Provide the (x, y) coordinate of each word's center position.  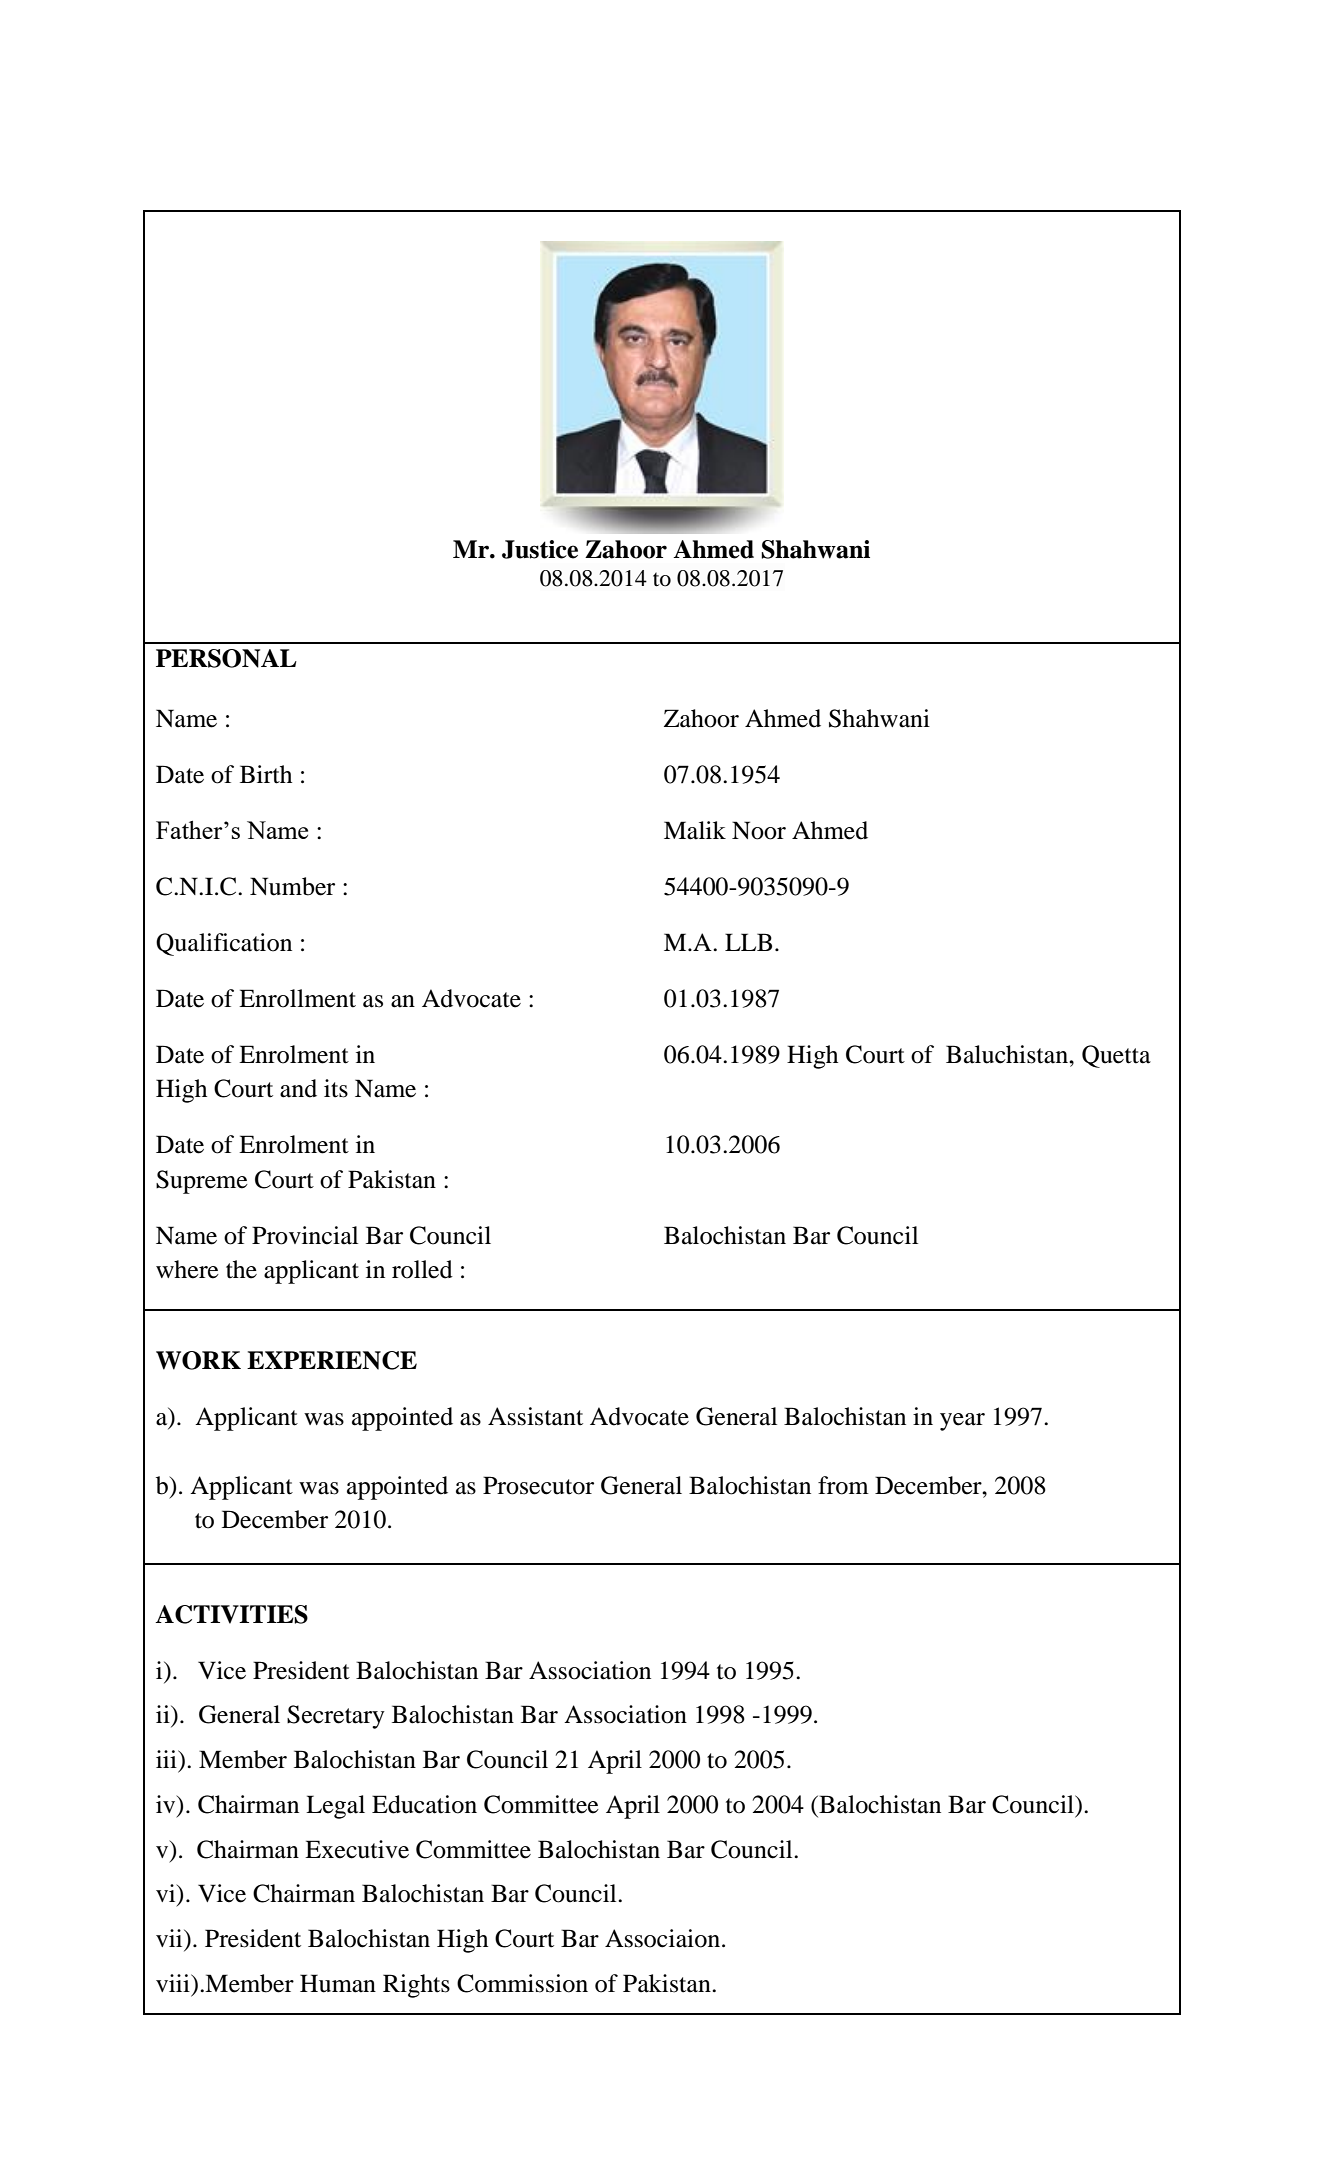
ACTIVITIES (231, 1614)
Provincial (305, 1235)
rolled (422, 1269)
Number (292, 886)
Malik (695, 830)
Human (338, 1983)
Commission (522, 1983)
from (843, 1485)
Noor (759, 830)
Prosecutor (538, 1485)
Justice (540, 549)
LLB (748, 942)
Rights (416, 1986)
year (962, 1422)
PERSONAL (226, 658)
